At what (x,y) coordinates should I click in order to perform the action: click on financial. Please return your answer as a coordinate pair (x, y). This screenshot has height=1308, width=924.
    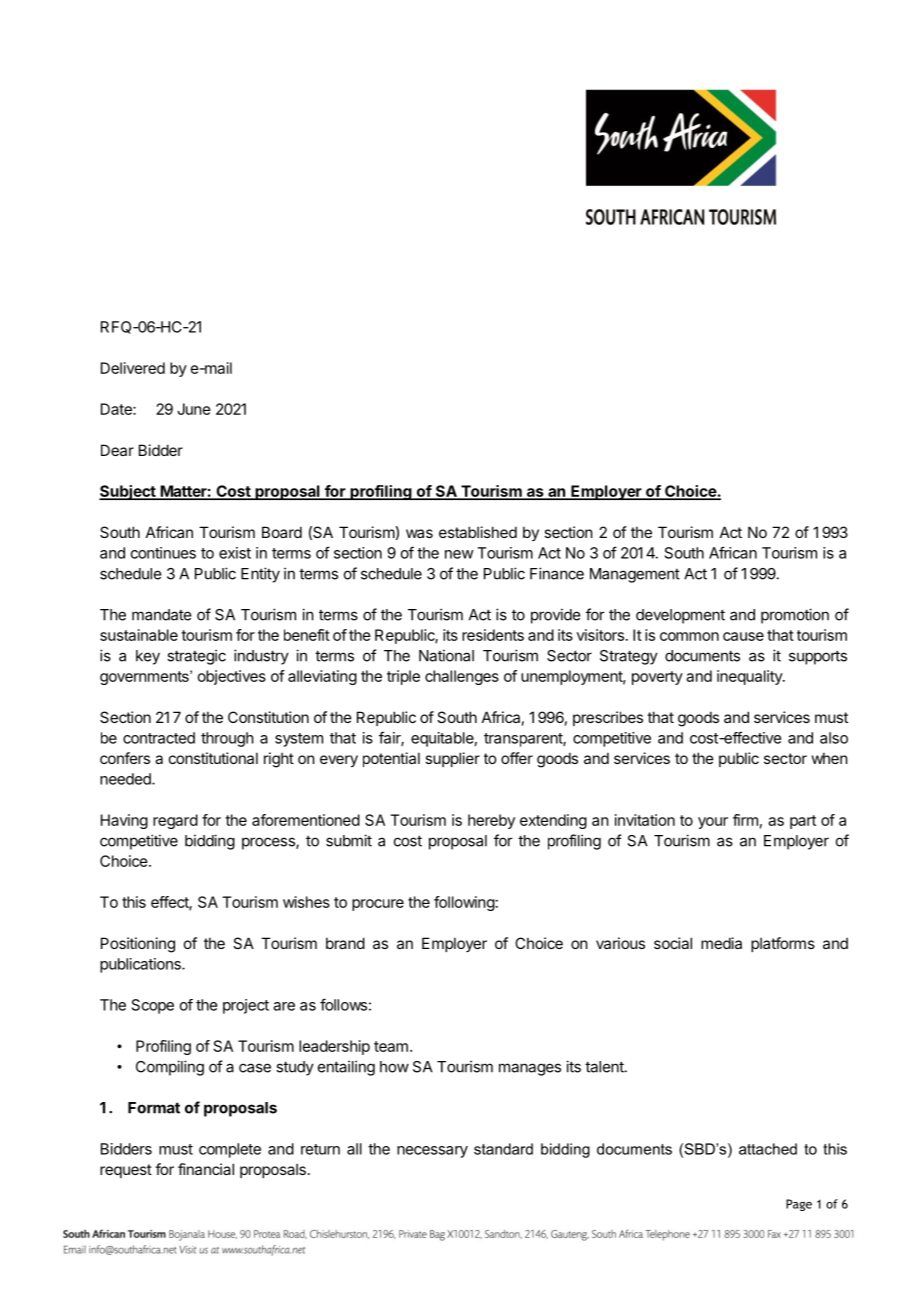
    Looking at the image, I should click on (206, 1169).
